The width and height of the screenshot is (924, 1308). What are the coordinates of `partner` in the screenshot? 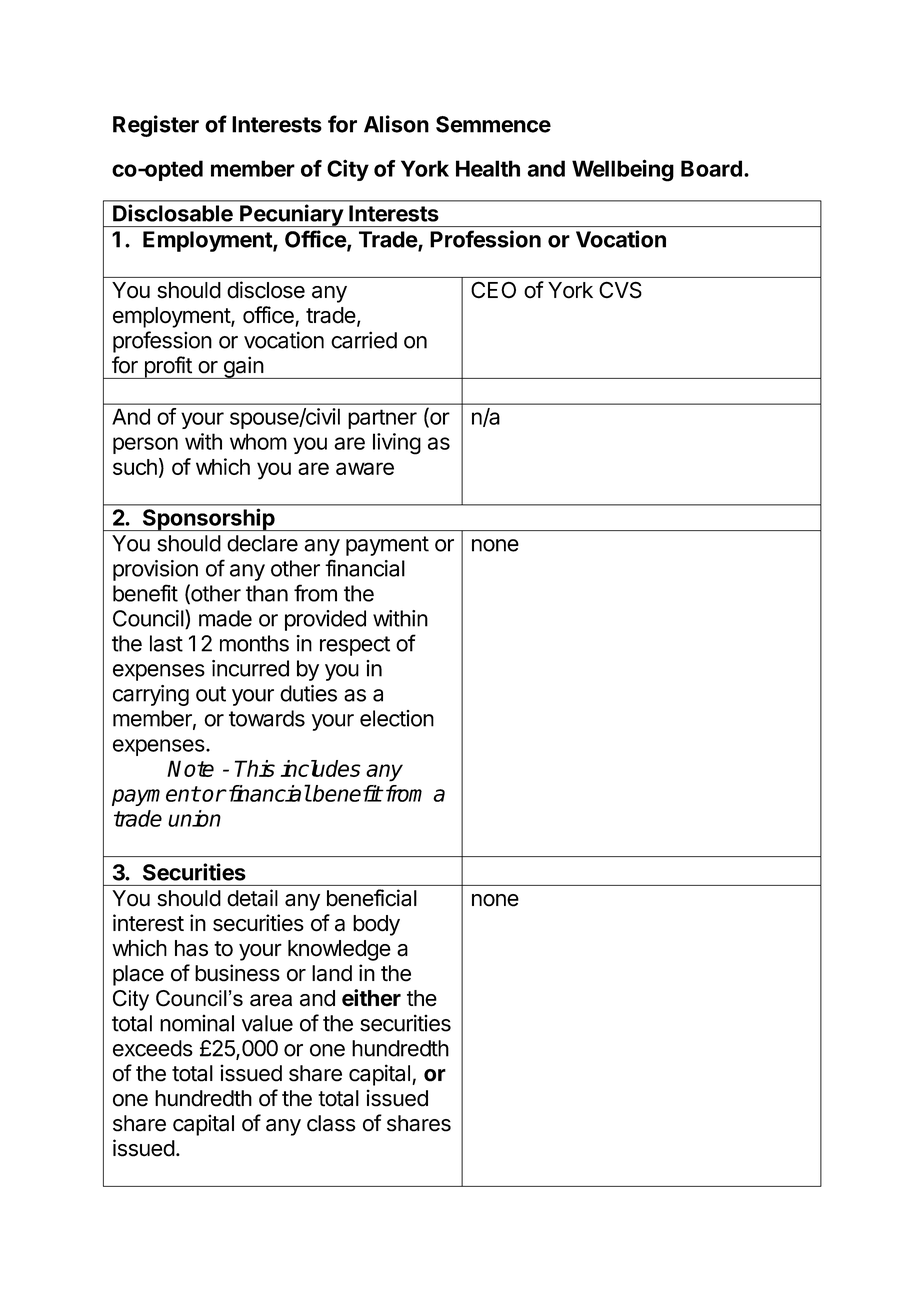 It's located at (382, 419).
